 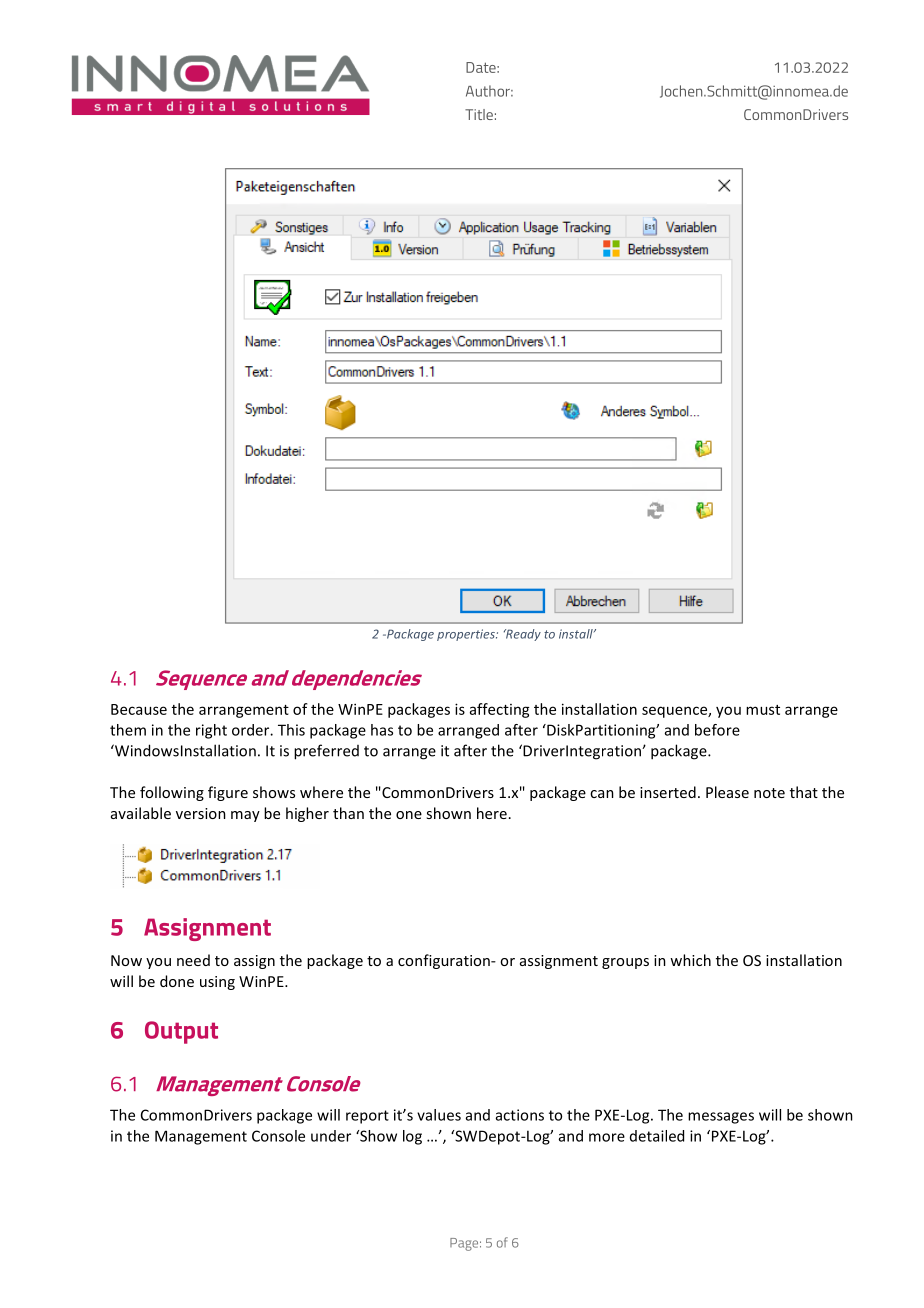 What do you see at coordinates (139, 709) in the screenshot?
I see `Because` at bounding box center [139, 709].
